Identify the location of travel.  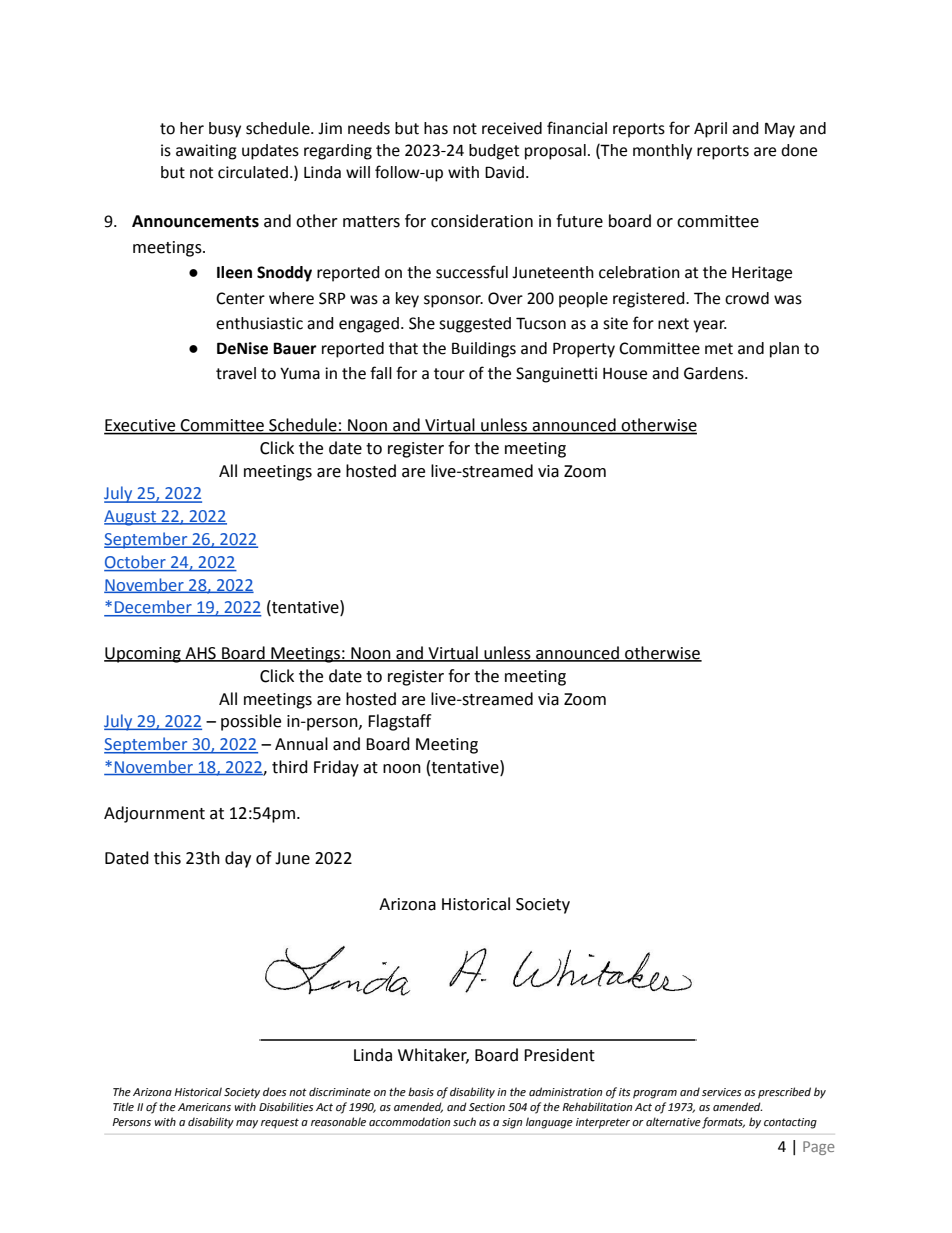
(236, 373).
